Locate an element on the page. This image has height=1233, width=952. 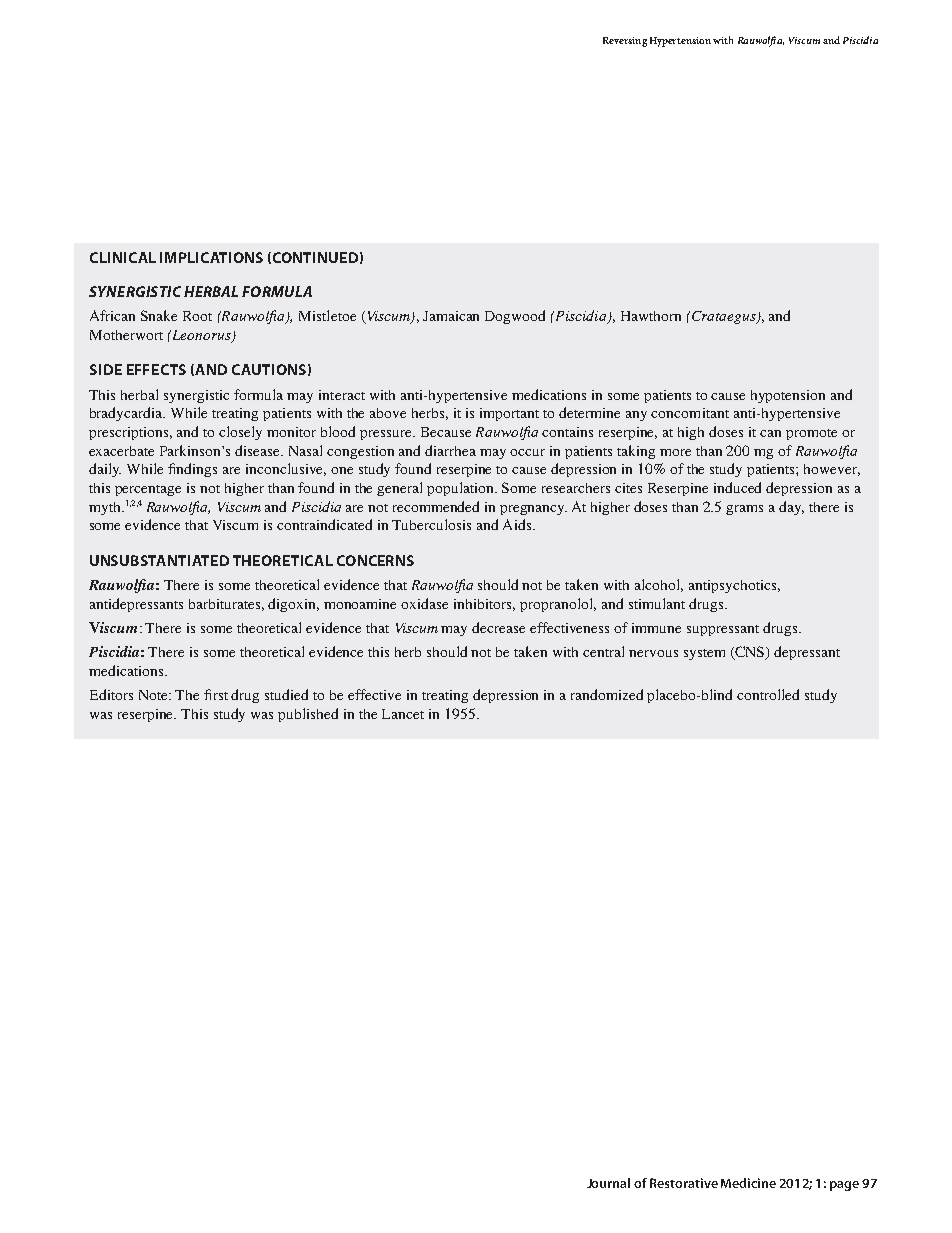
controlled is located at coordinates (768, 694).
